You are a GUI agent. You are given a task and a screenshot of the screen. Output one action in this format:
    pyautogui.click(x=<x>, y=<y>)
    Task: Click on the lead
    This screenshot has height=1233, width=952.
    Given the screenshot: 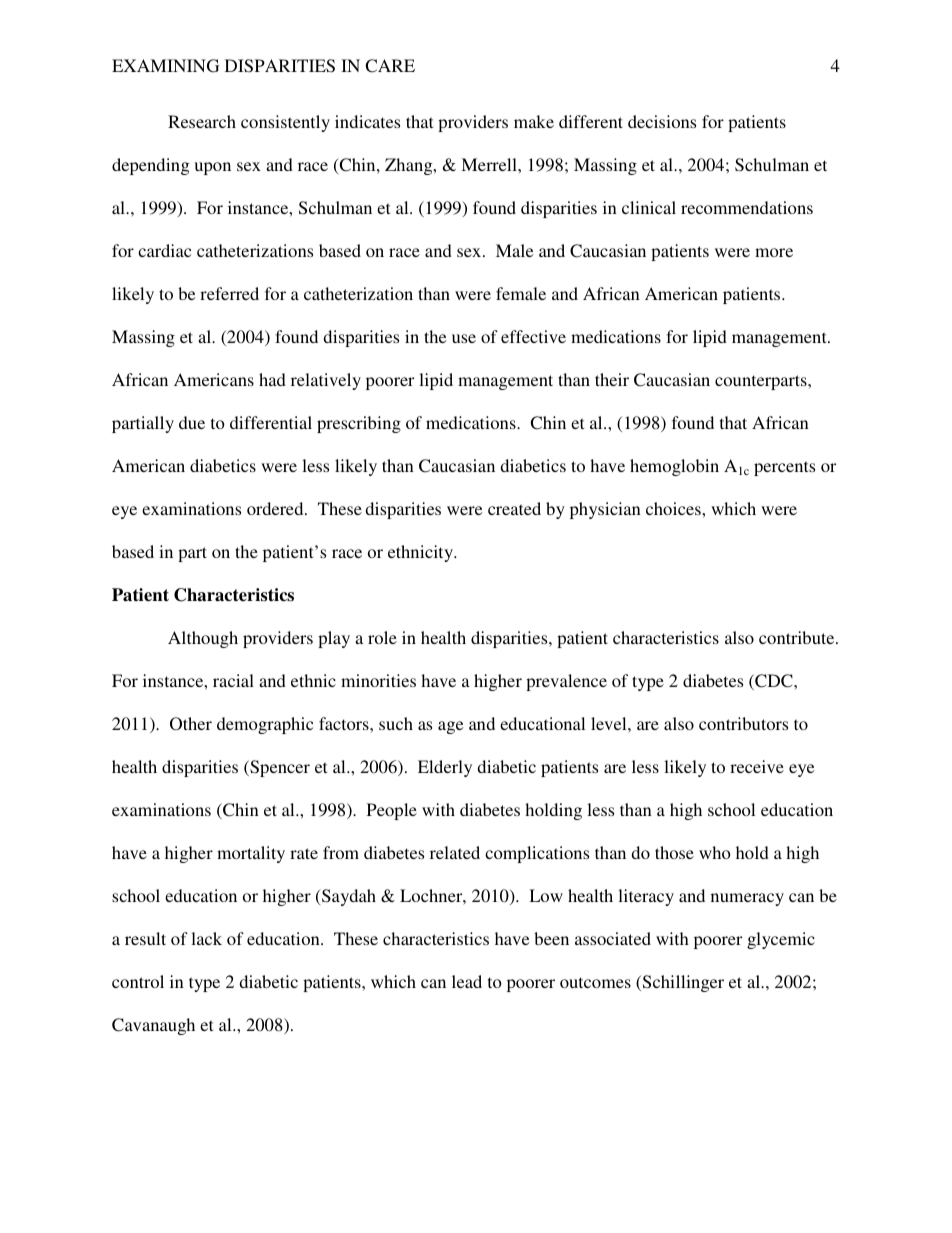 What is the action you would take?
    pyautogui.click(x=467, y=981)
